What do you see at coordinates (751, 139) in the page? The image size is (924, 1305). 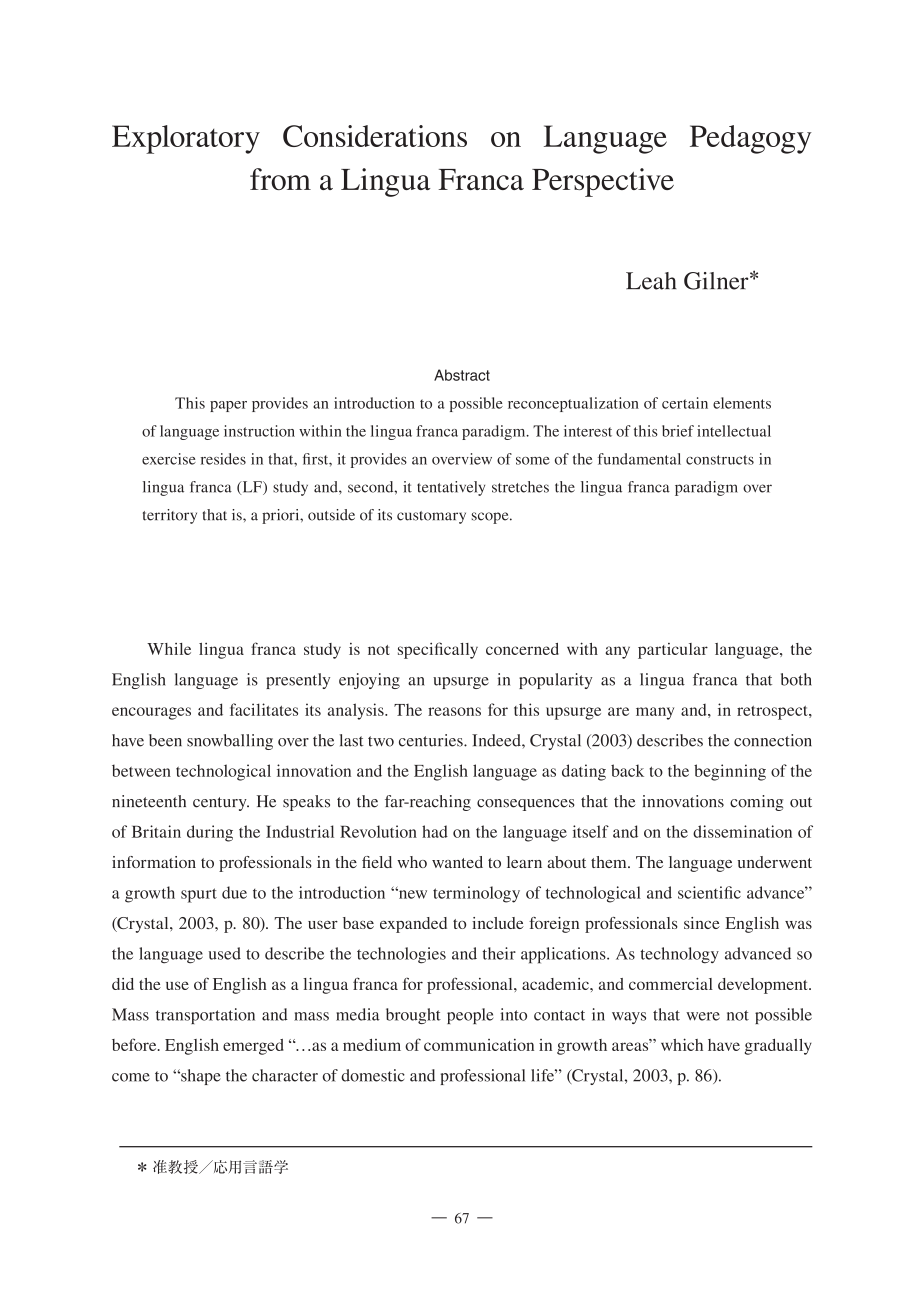 I see `Pedagogy` at bounding box center [751, 139].
